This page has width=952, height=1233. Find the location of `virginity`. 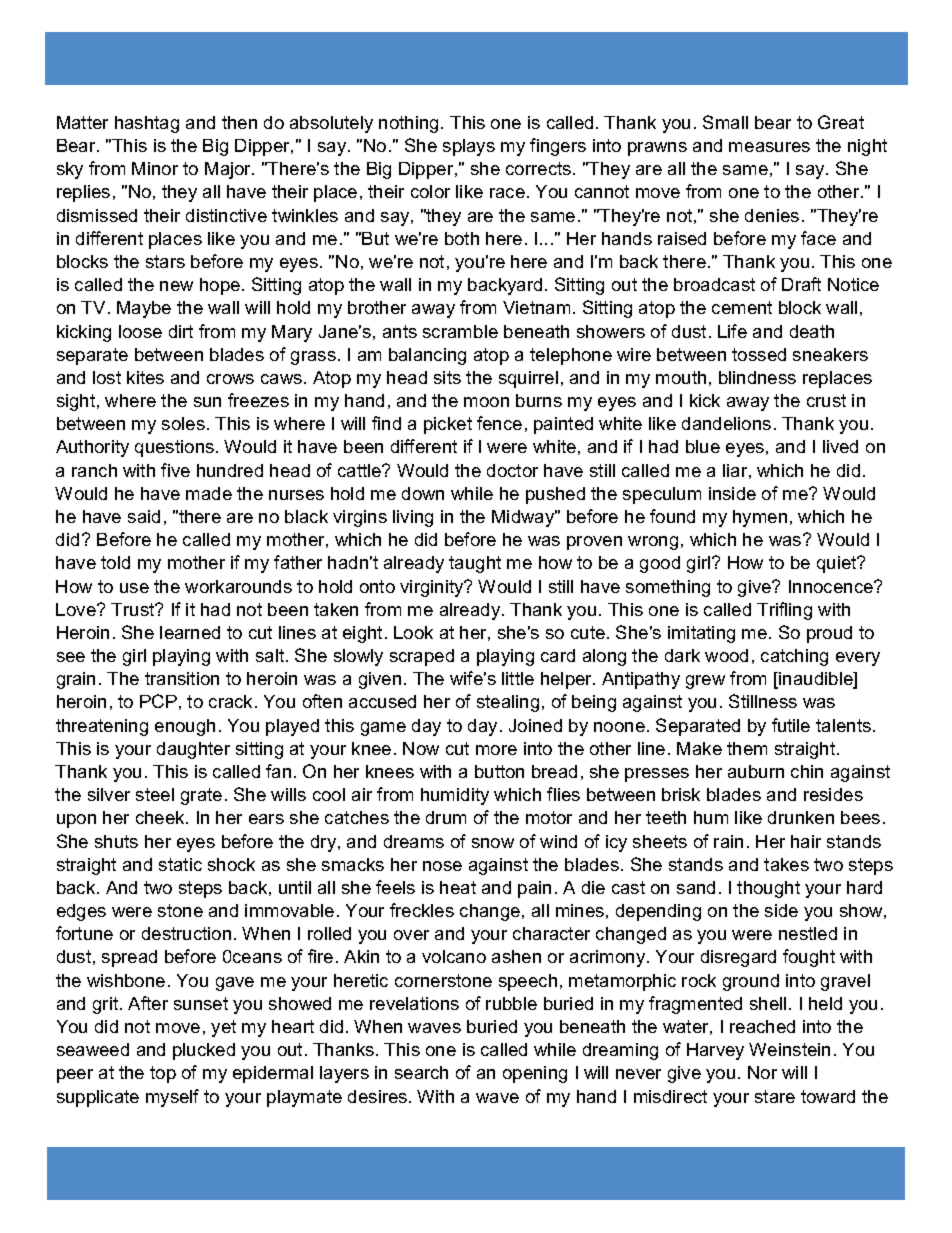

virginity is located at coordinates (433, 588).
